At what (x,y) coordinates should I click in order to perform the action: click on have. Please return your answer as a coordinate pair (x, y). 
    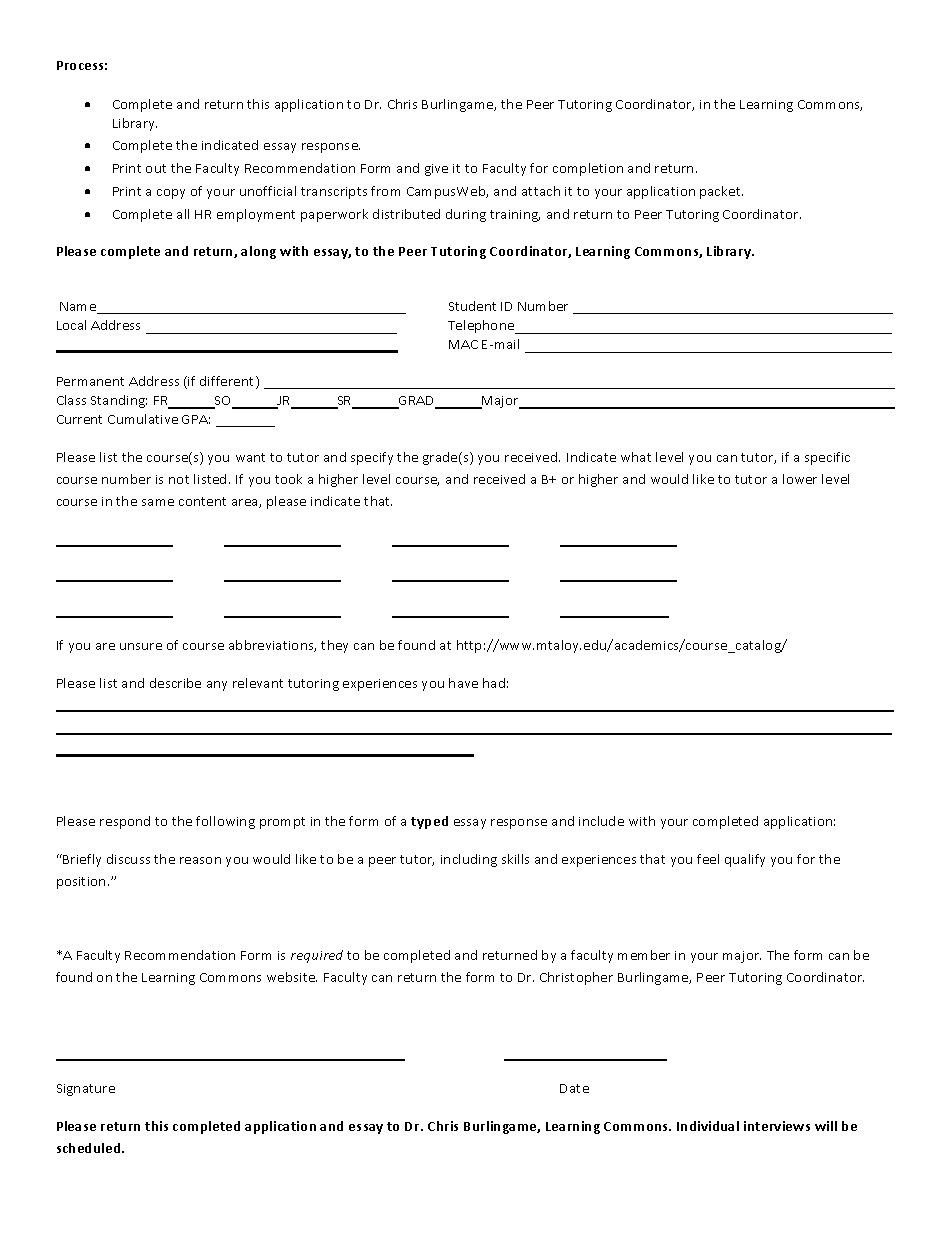
    Looking at the image, I should click on (463, 683).
